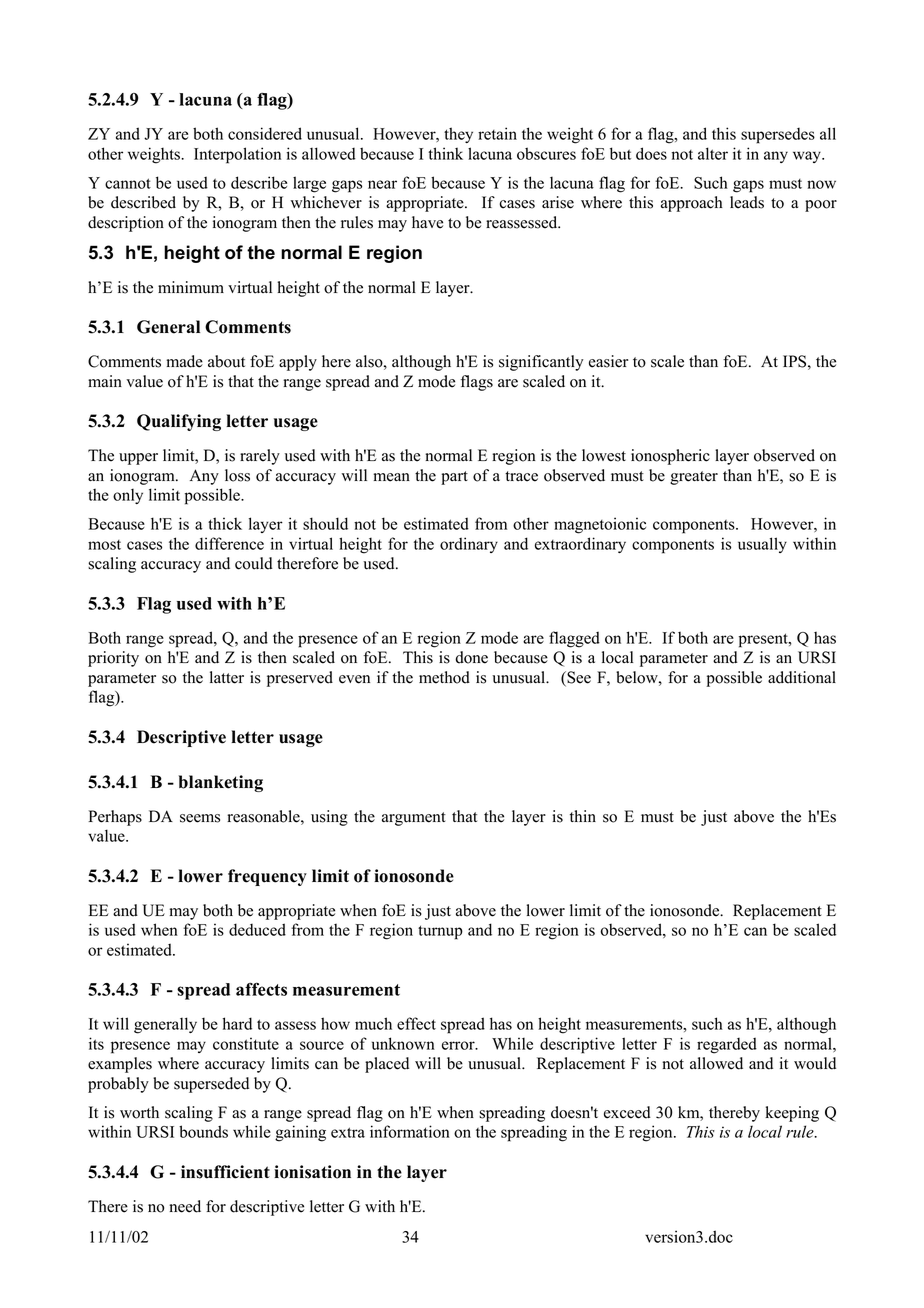 The image size is (924, 1308). What do you see at coordinates (802, 677) in the screenshot?
I see `additional` at bounding box center [802, 677].
